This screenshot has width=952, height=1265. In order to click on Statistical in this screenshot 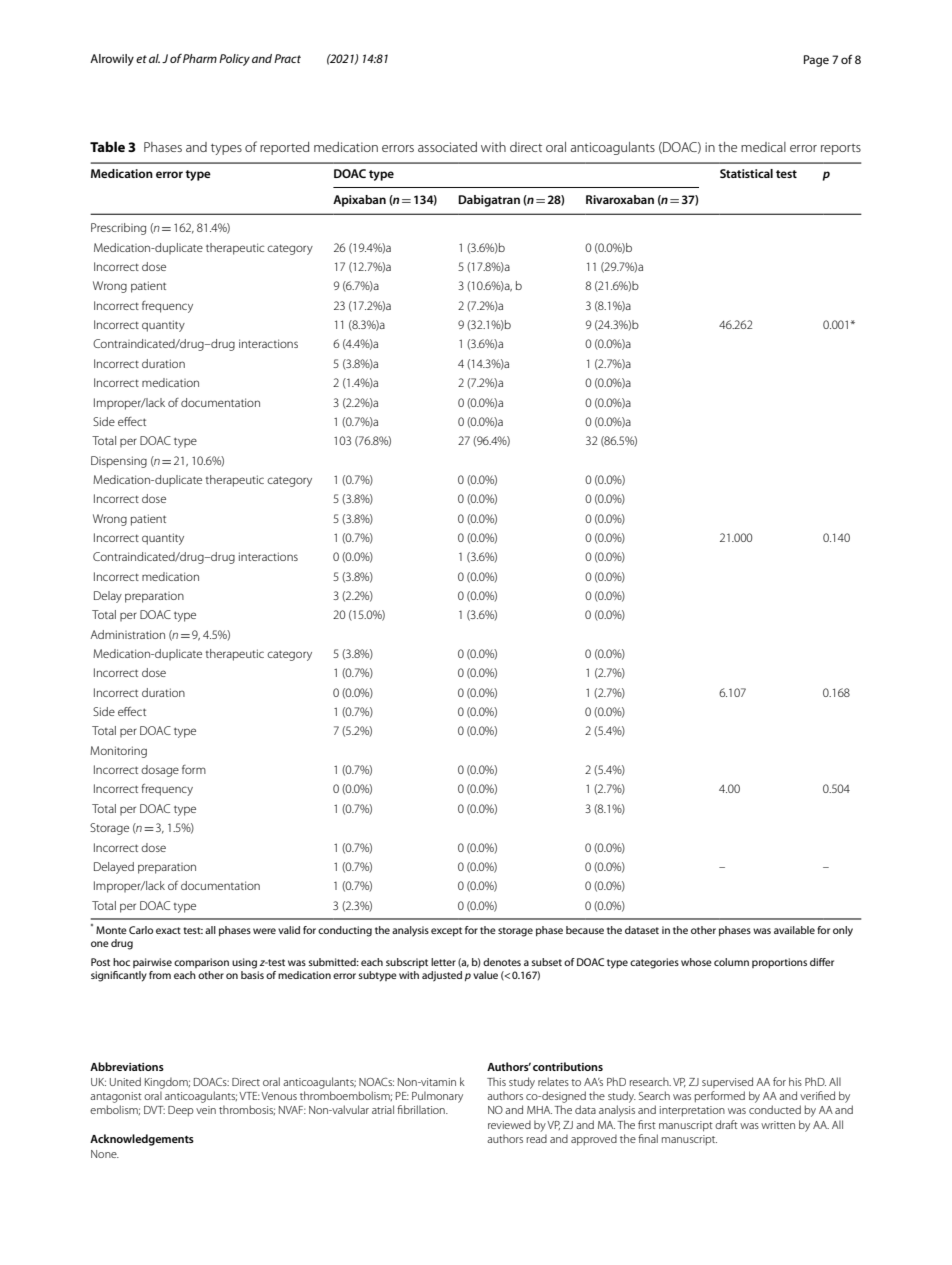, I will do `click(746, 173)`.
